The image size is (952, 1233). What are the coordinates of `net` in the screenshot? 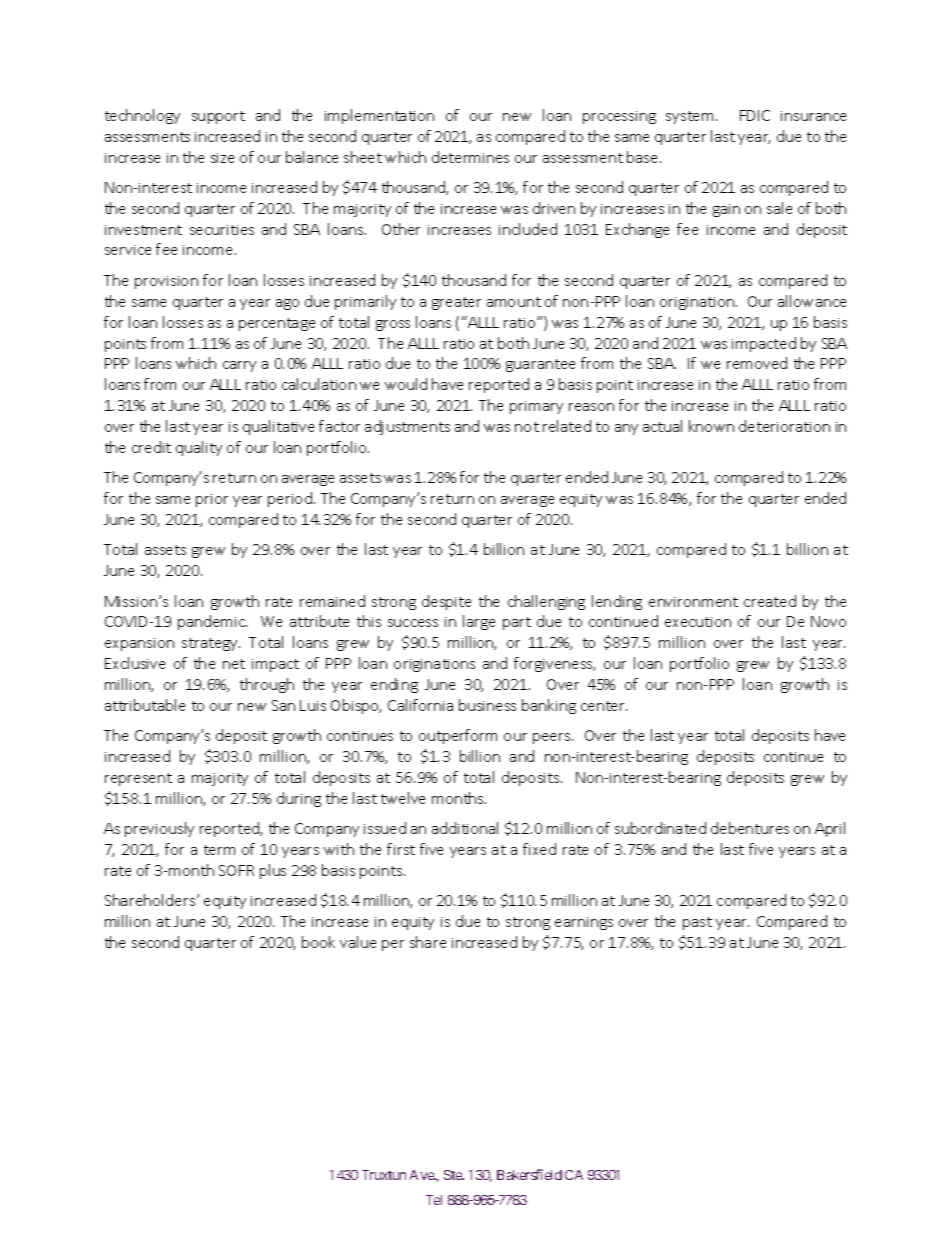 It's located at (234, 664).
